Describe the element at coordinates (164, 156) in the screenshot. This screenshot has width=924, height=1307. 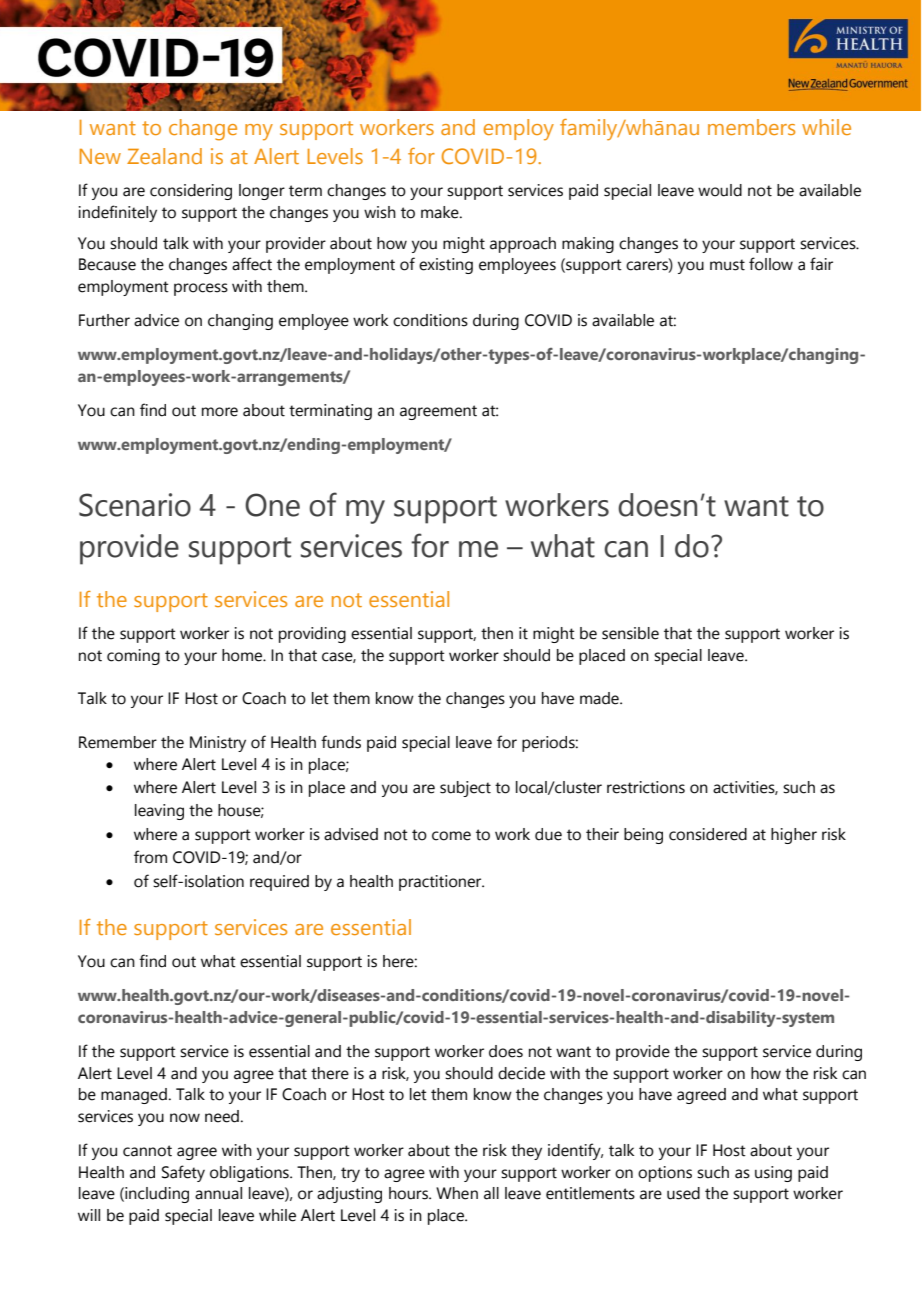
I see `Zealand` at that location.
